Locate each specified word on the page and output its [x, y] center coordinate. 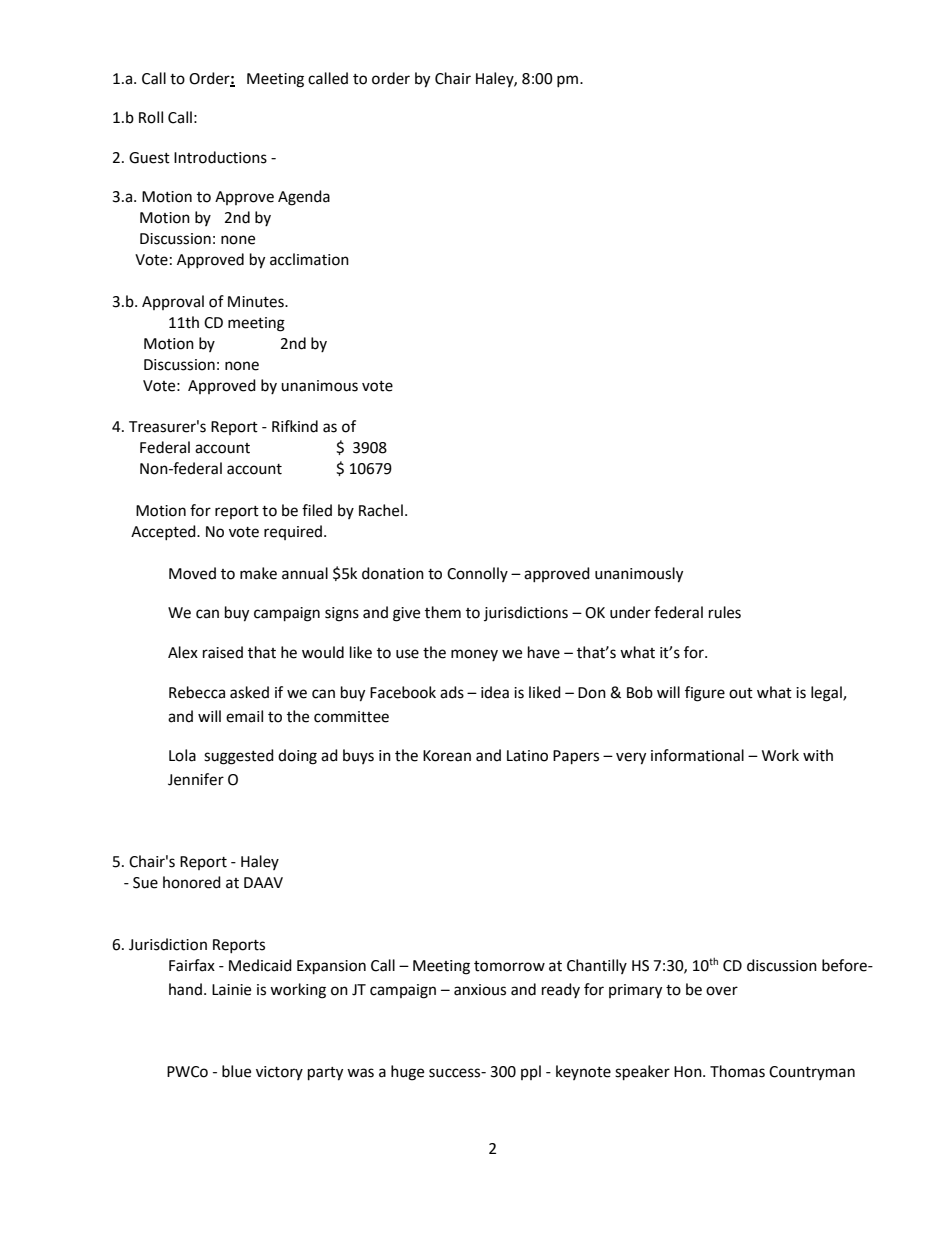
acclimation [309, 259]
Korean [447, 756]
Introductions [220, 157]
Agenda [304, 198]
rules [725, 612]
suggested [239, 757]
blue [236, 1071]
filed [317, 510]
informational [697, 755]
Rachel [381, 510]
